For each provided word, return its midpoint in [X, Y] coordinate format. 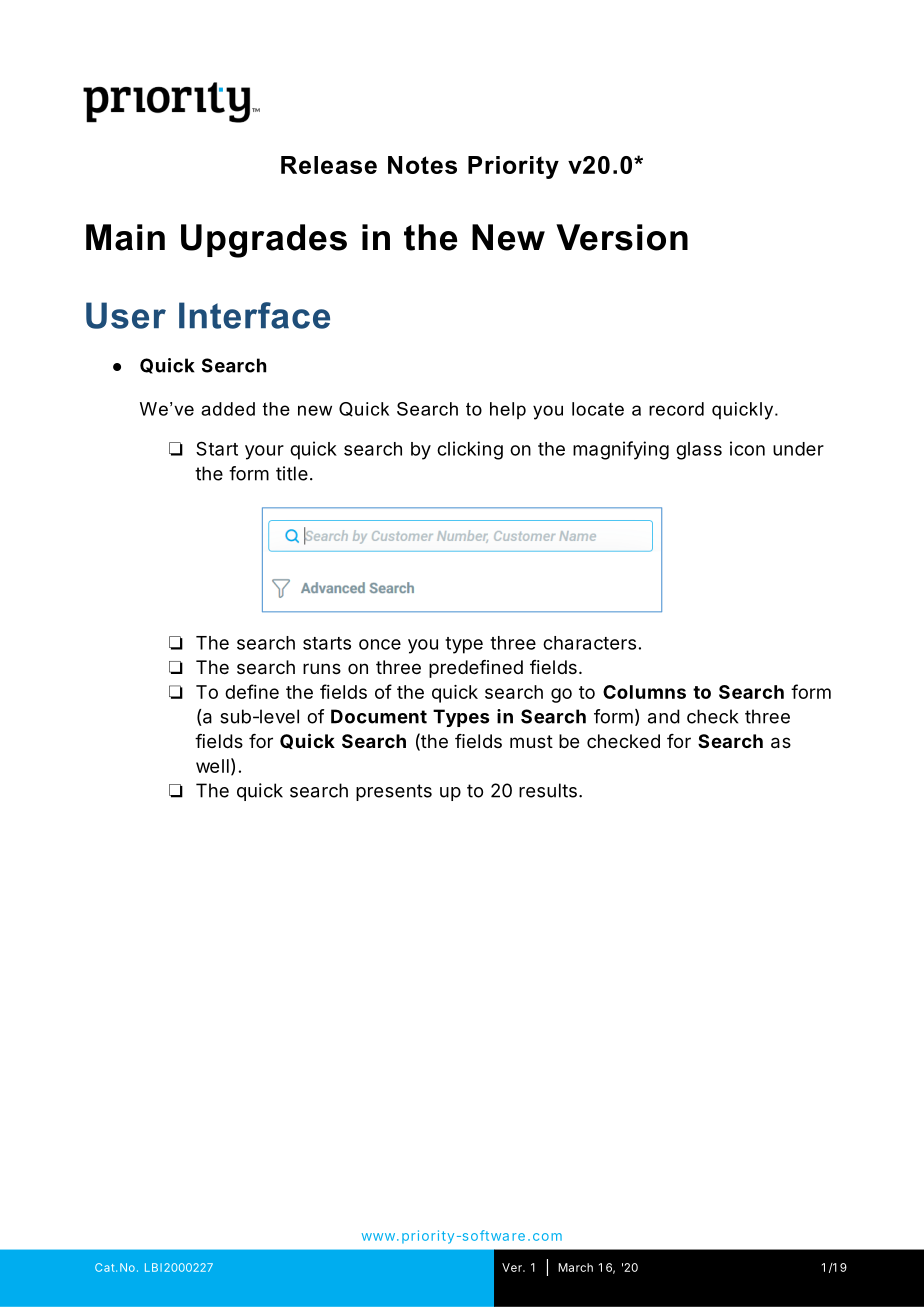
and [664, 716]
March [575, 1267]
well [212, 766]
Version [622, 237]
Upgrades [264, 241]
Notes [422, 165]
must [531, 741]
